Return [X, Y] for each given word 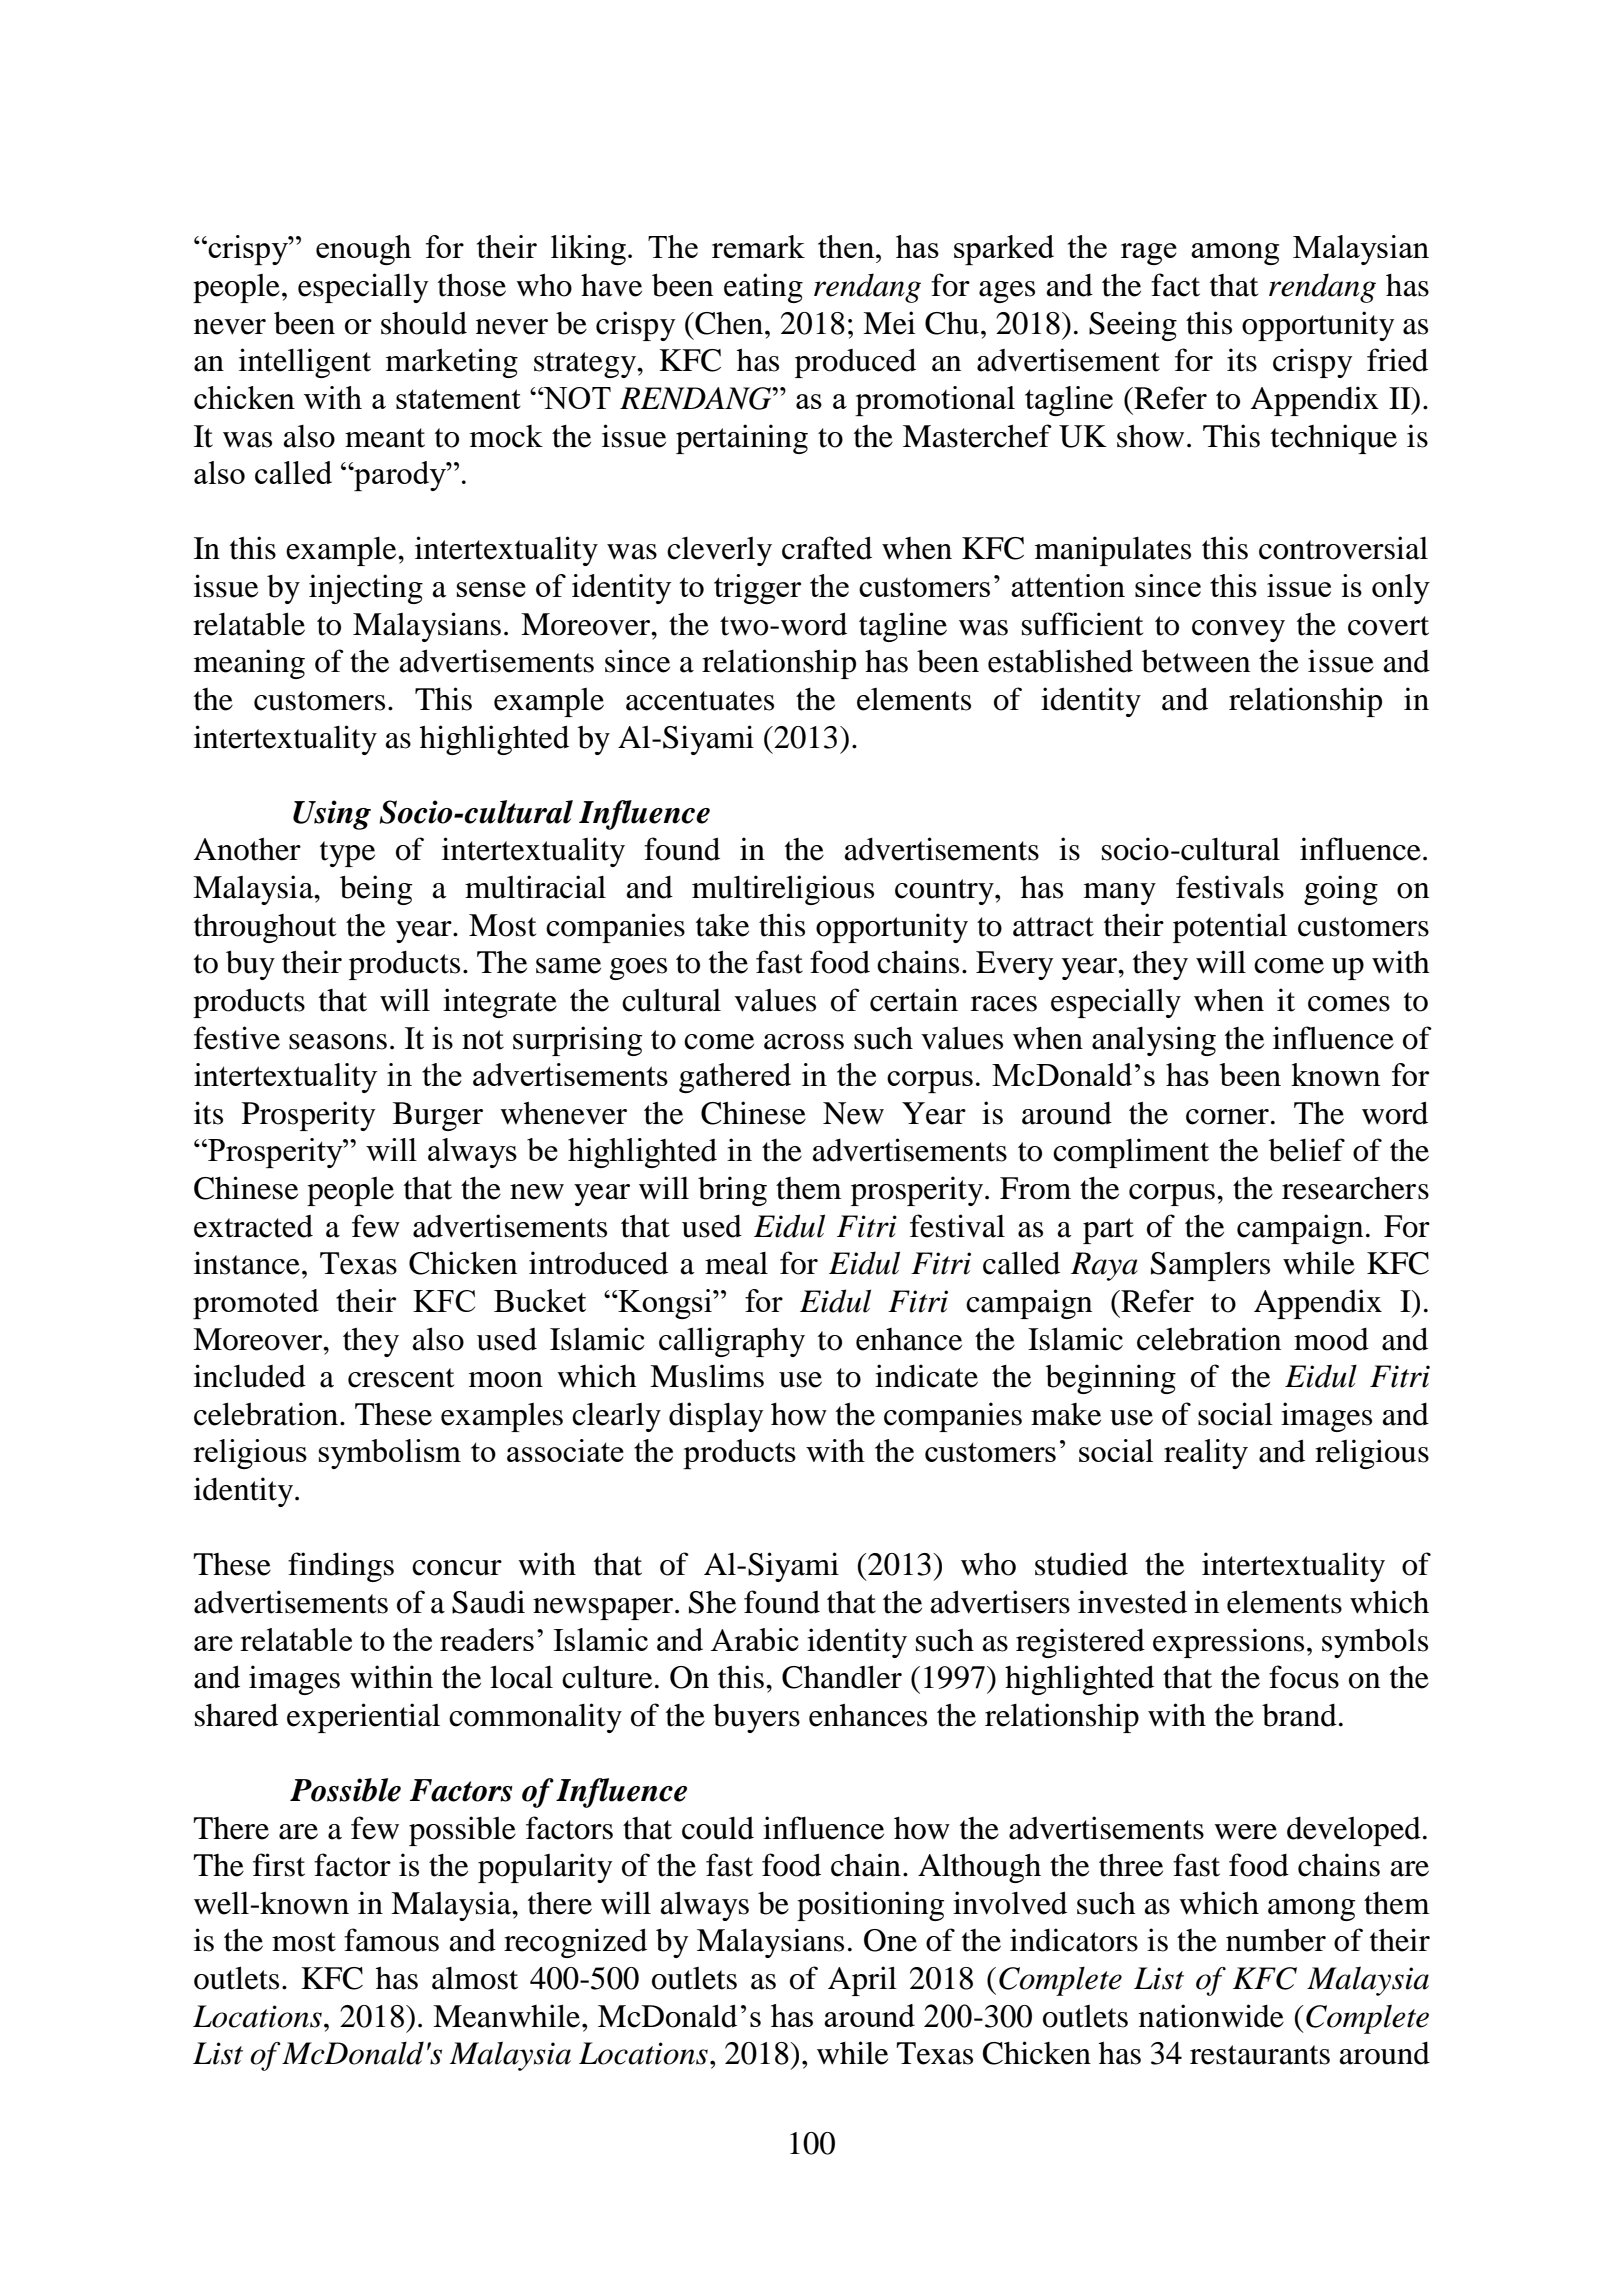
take [722, 925]
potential [1230, 928]
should [424, 323]
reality [1206, 1454]
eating [763, 288]
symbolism [390, 1454]
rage [1149, 254]
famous [391, 1940]
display [716, 1417]
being [376, 890]
